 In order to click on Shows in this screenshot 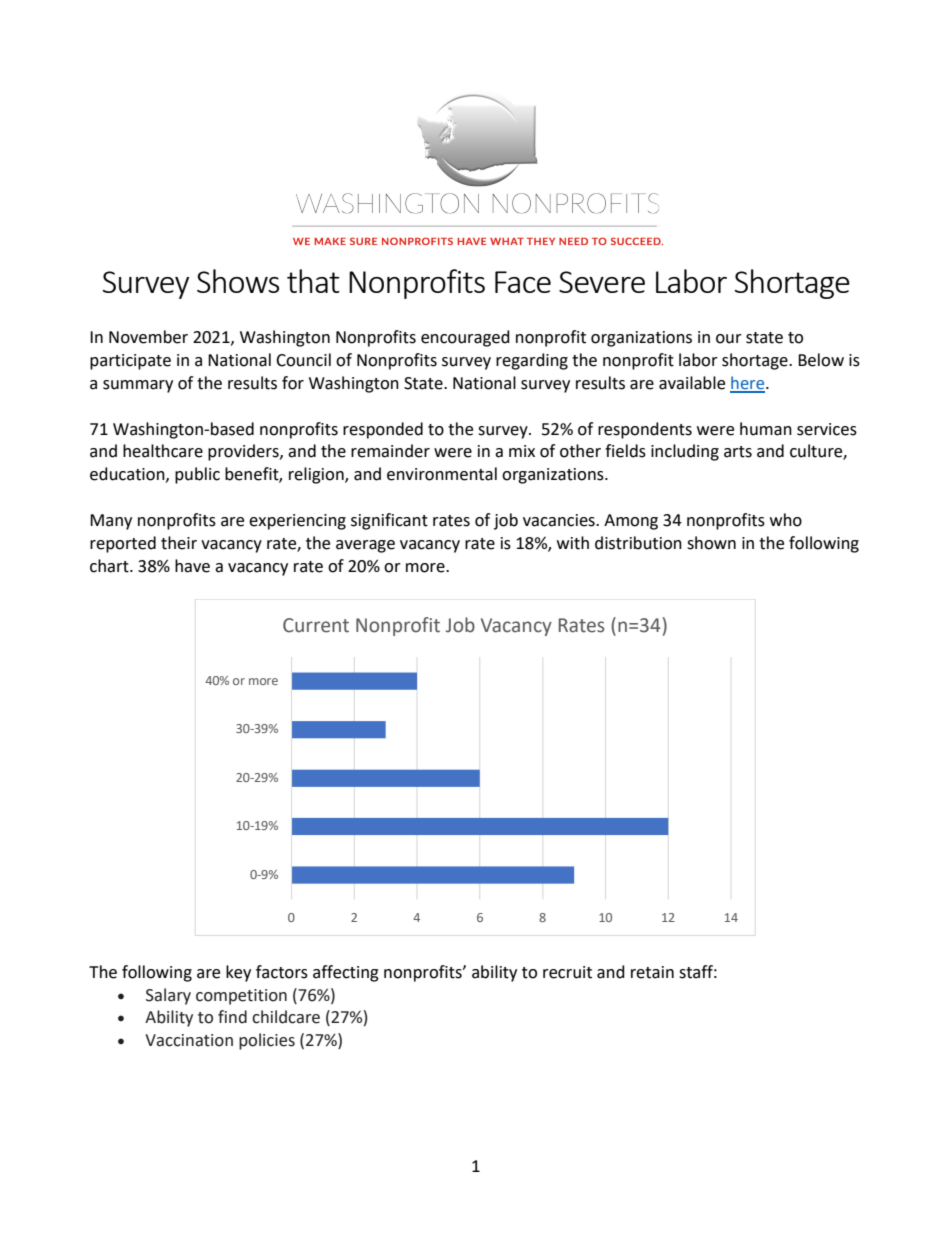, I will do `click(238, 281)`.
